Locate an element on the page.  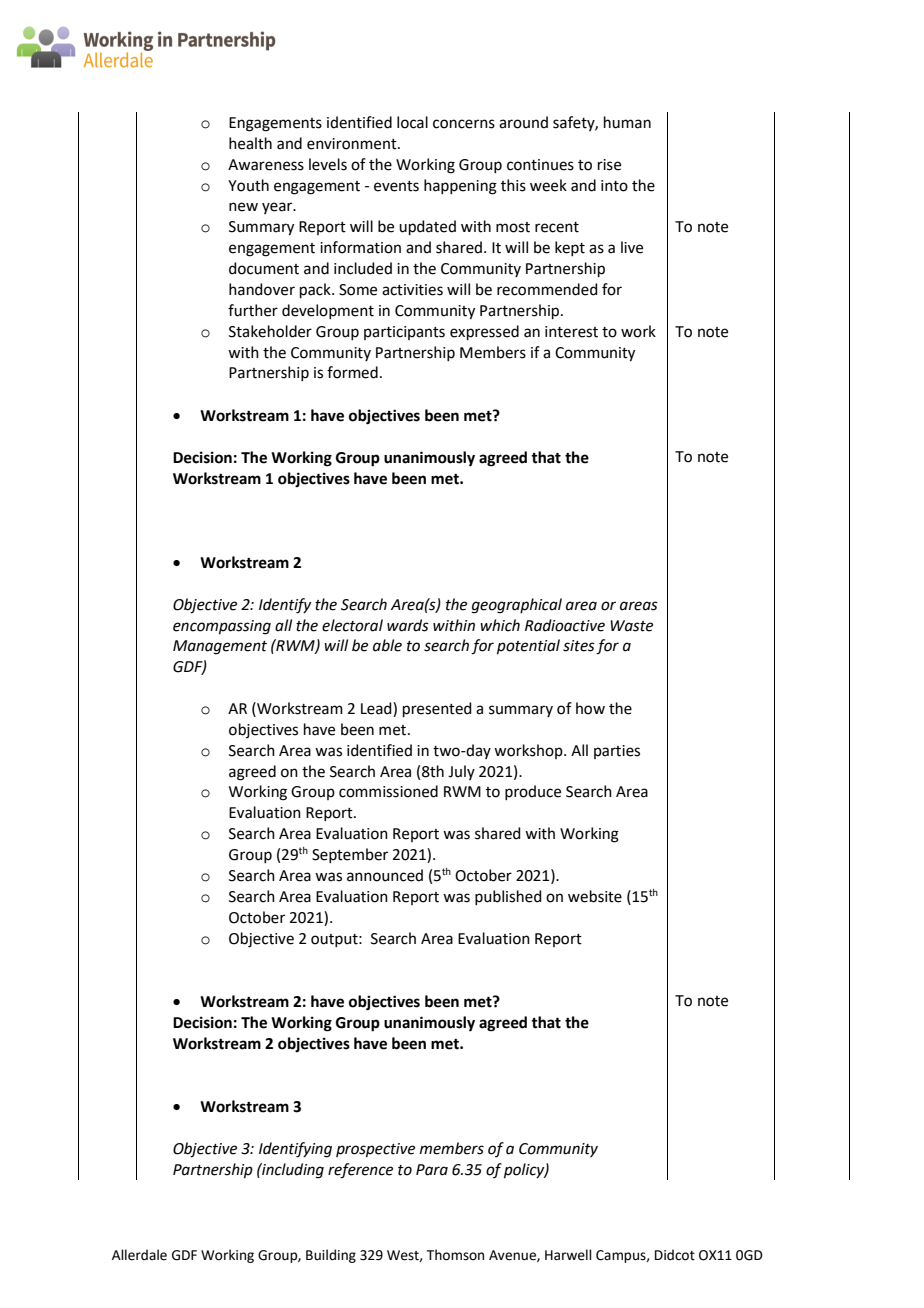
Allerdale is located at coordinates (139, 1255).
